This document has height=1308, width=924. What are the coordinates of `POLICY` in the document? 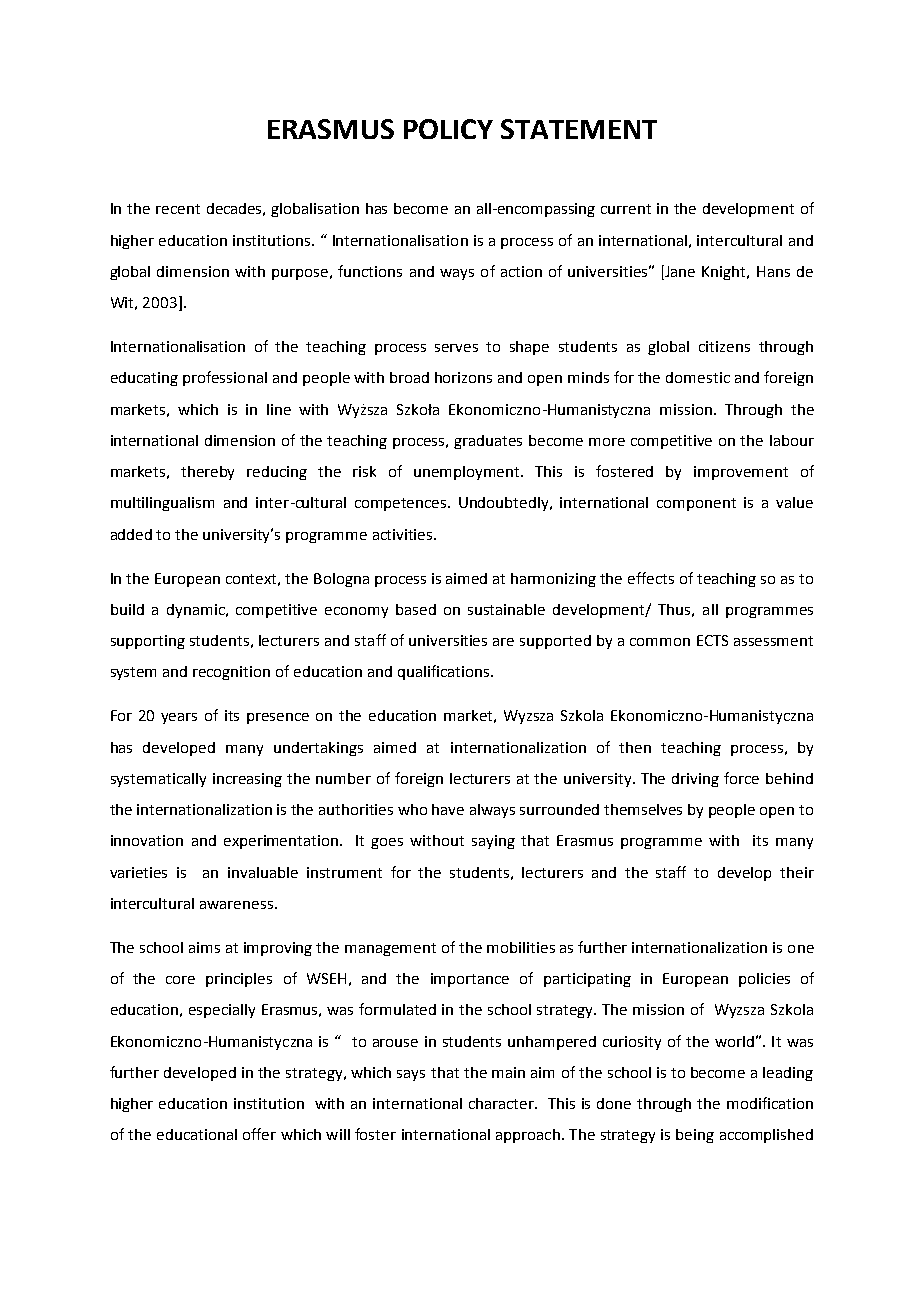 It's located at (448, 129).
